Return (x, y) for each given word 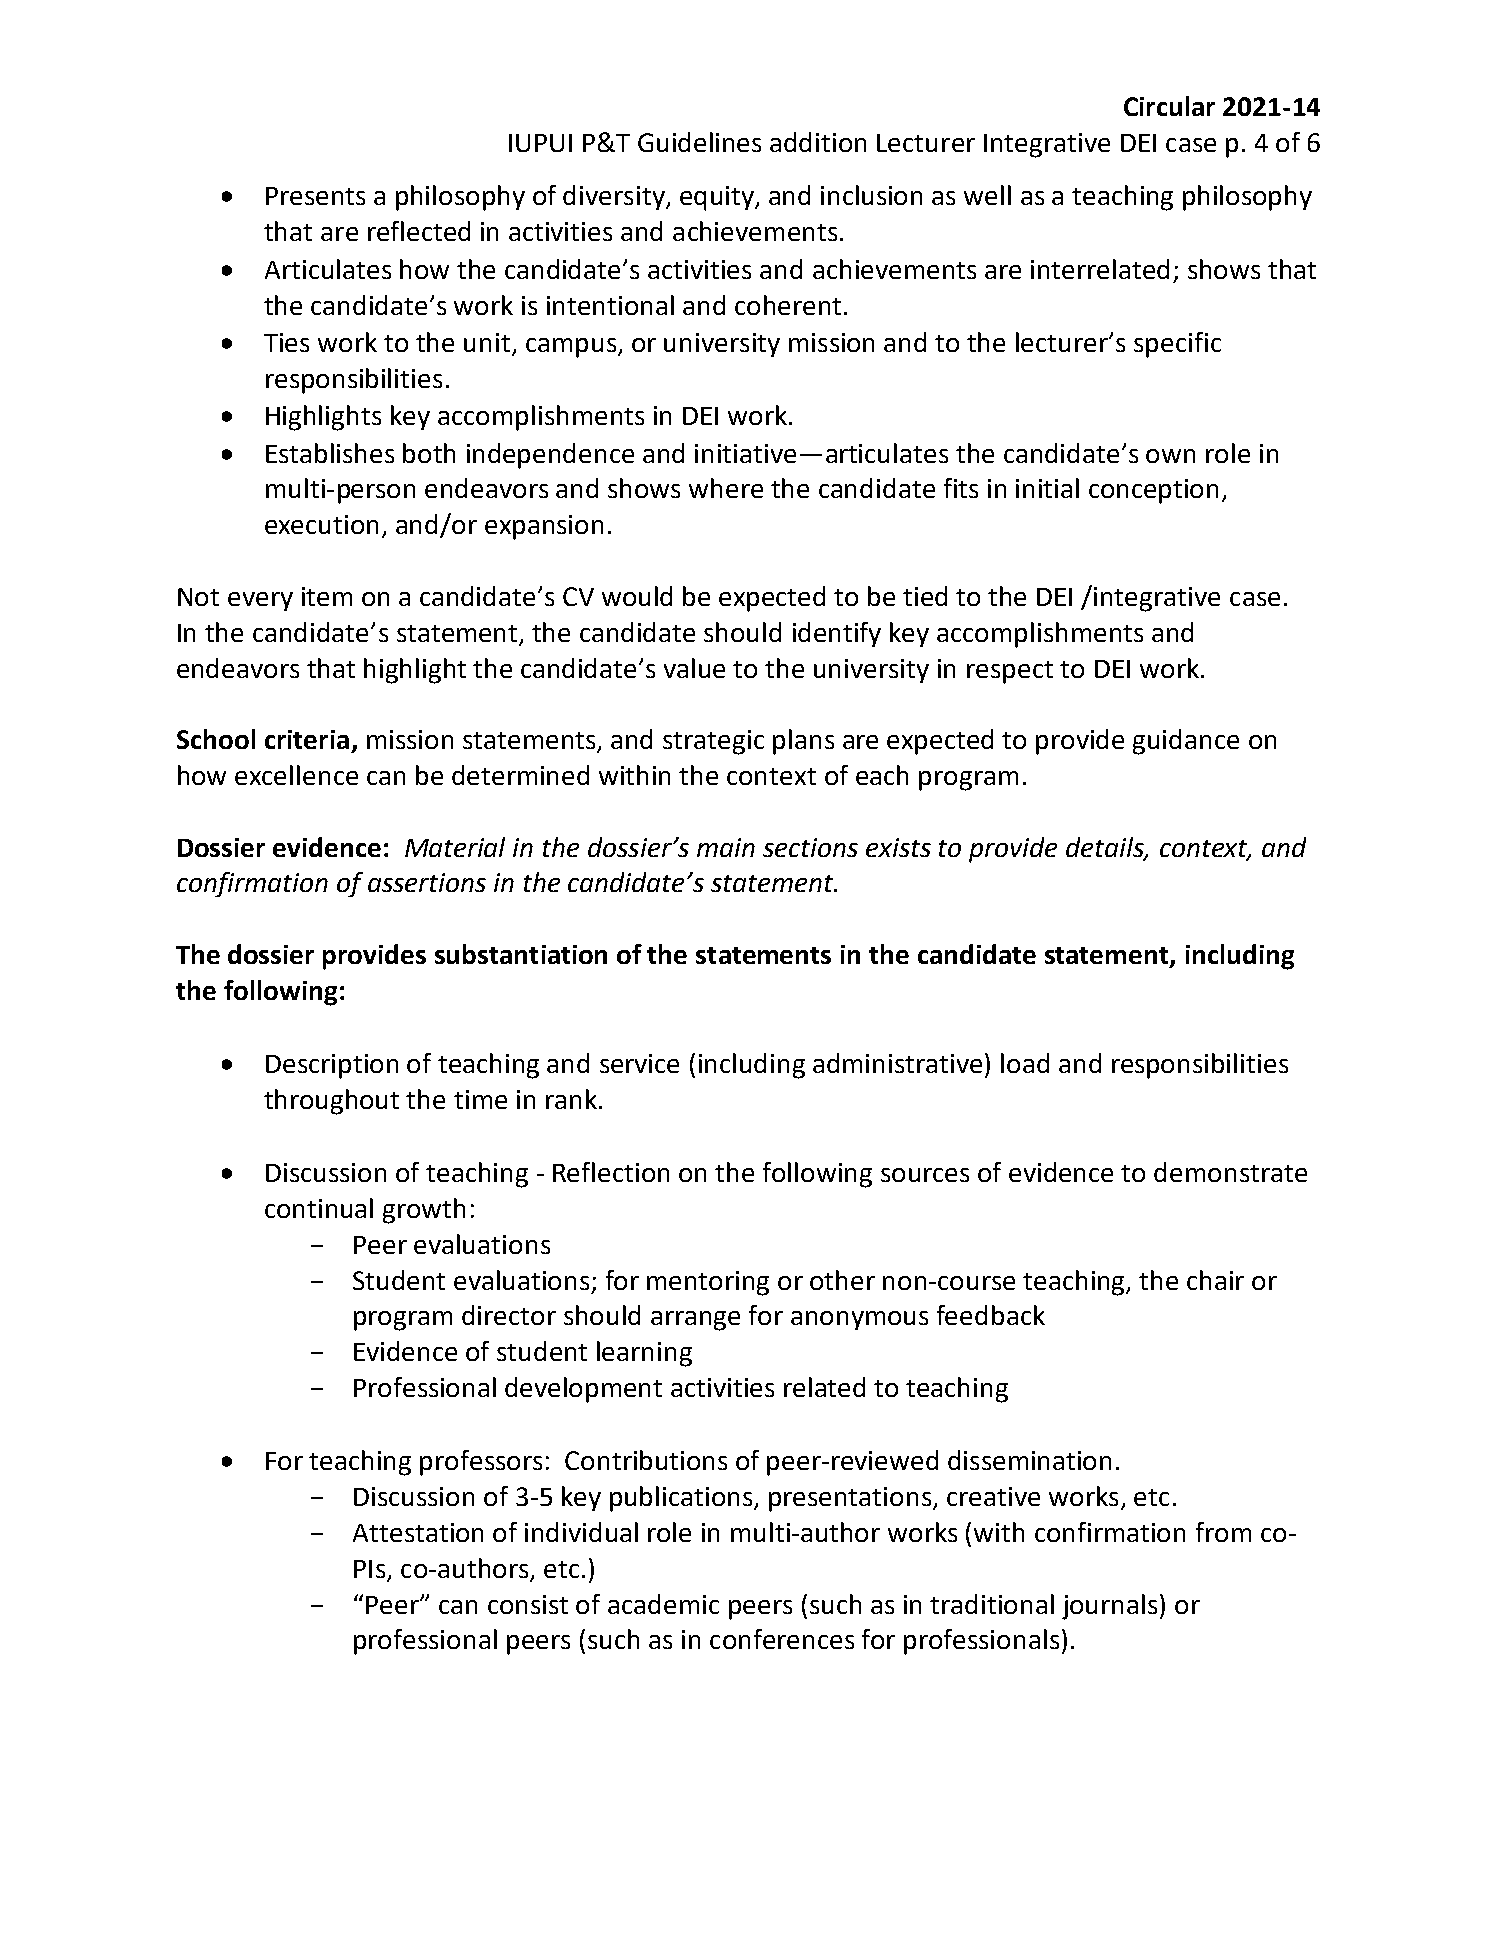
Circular (1169, 106)
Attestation (418, 1532)
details (1106, 848)
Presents (315, 196)
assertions (427, 882)
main (726, 847)
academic (663, 1604)
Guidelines (699, 142)
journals (1109, 1607)
